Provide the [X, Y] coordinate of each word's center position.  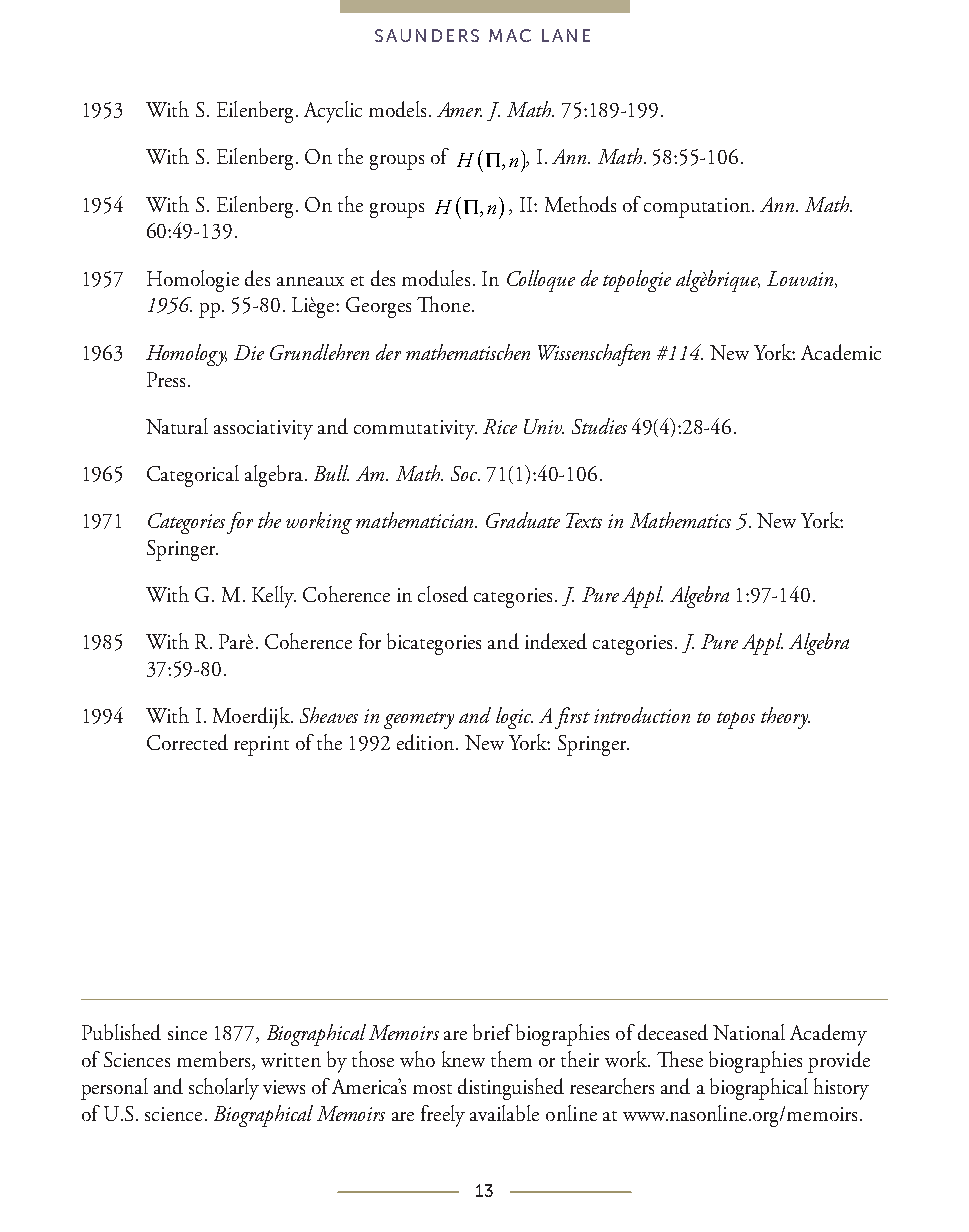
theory [785, 718]
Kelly [274, 597]
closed [443, 594]
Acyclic [333, 112]
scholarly [224, 1089]
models [397, 109]
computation [697, 208]
